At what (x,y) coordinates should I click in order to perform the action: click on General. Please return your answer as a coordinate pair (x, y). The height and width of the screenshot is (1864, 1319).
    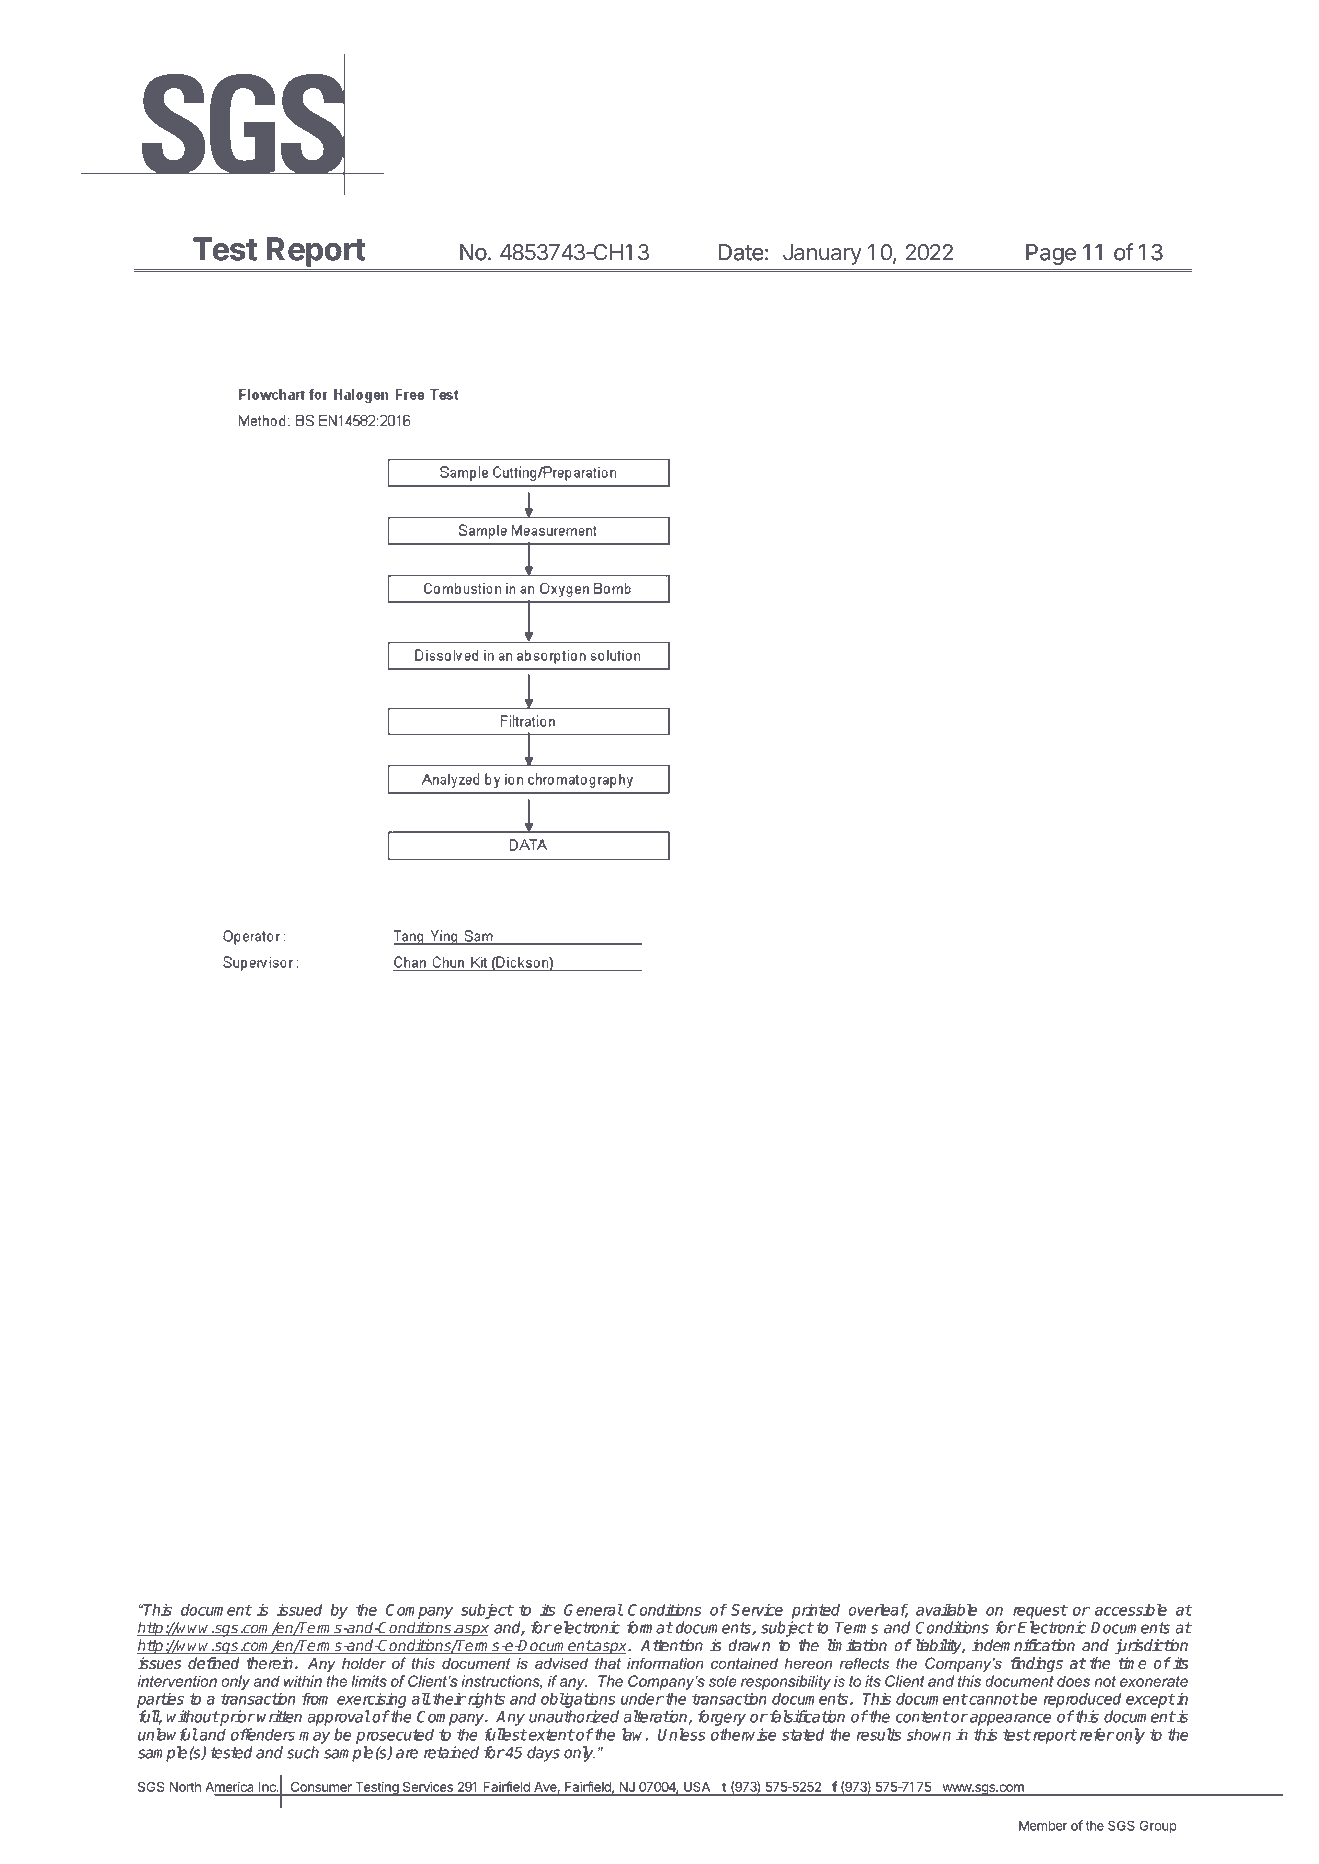
    Looking at the image, I should click on (593, 1609).
